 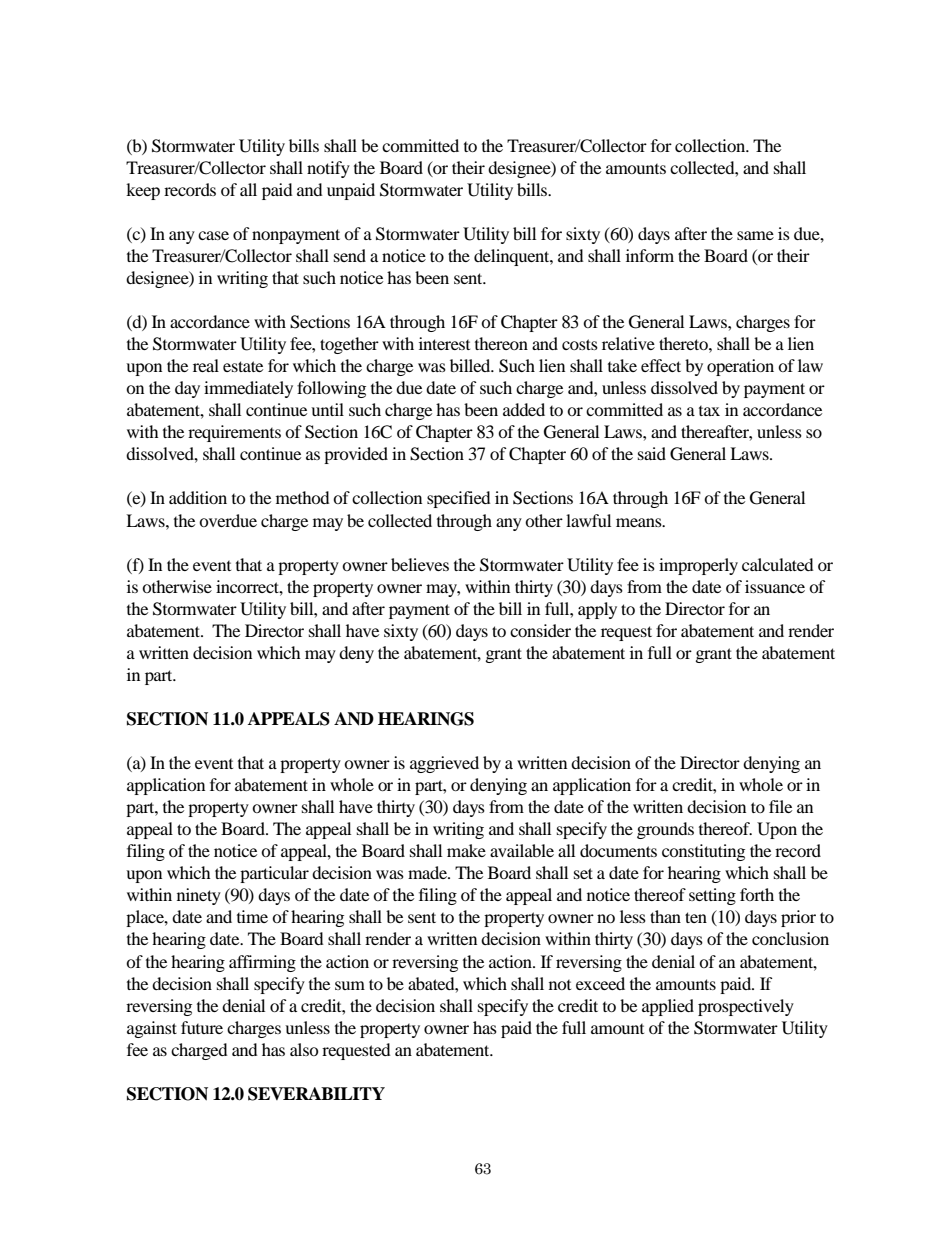 What do you see at coordinates (228, 520) in the screenshot?
I see `overdue` at bounding box center [228, 520].
